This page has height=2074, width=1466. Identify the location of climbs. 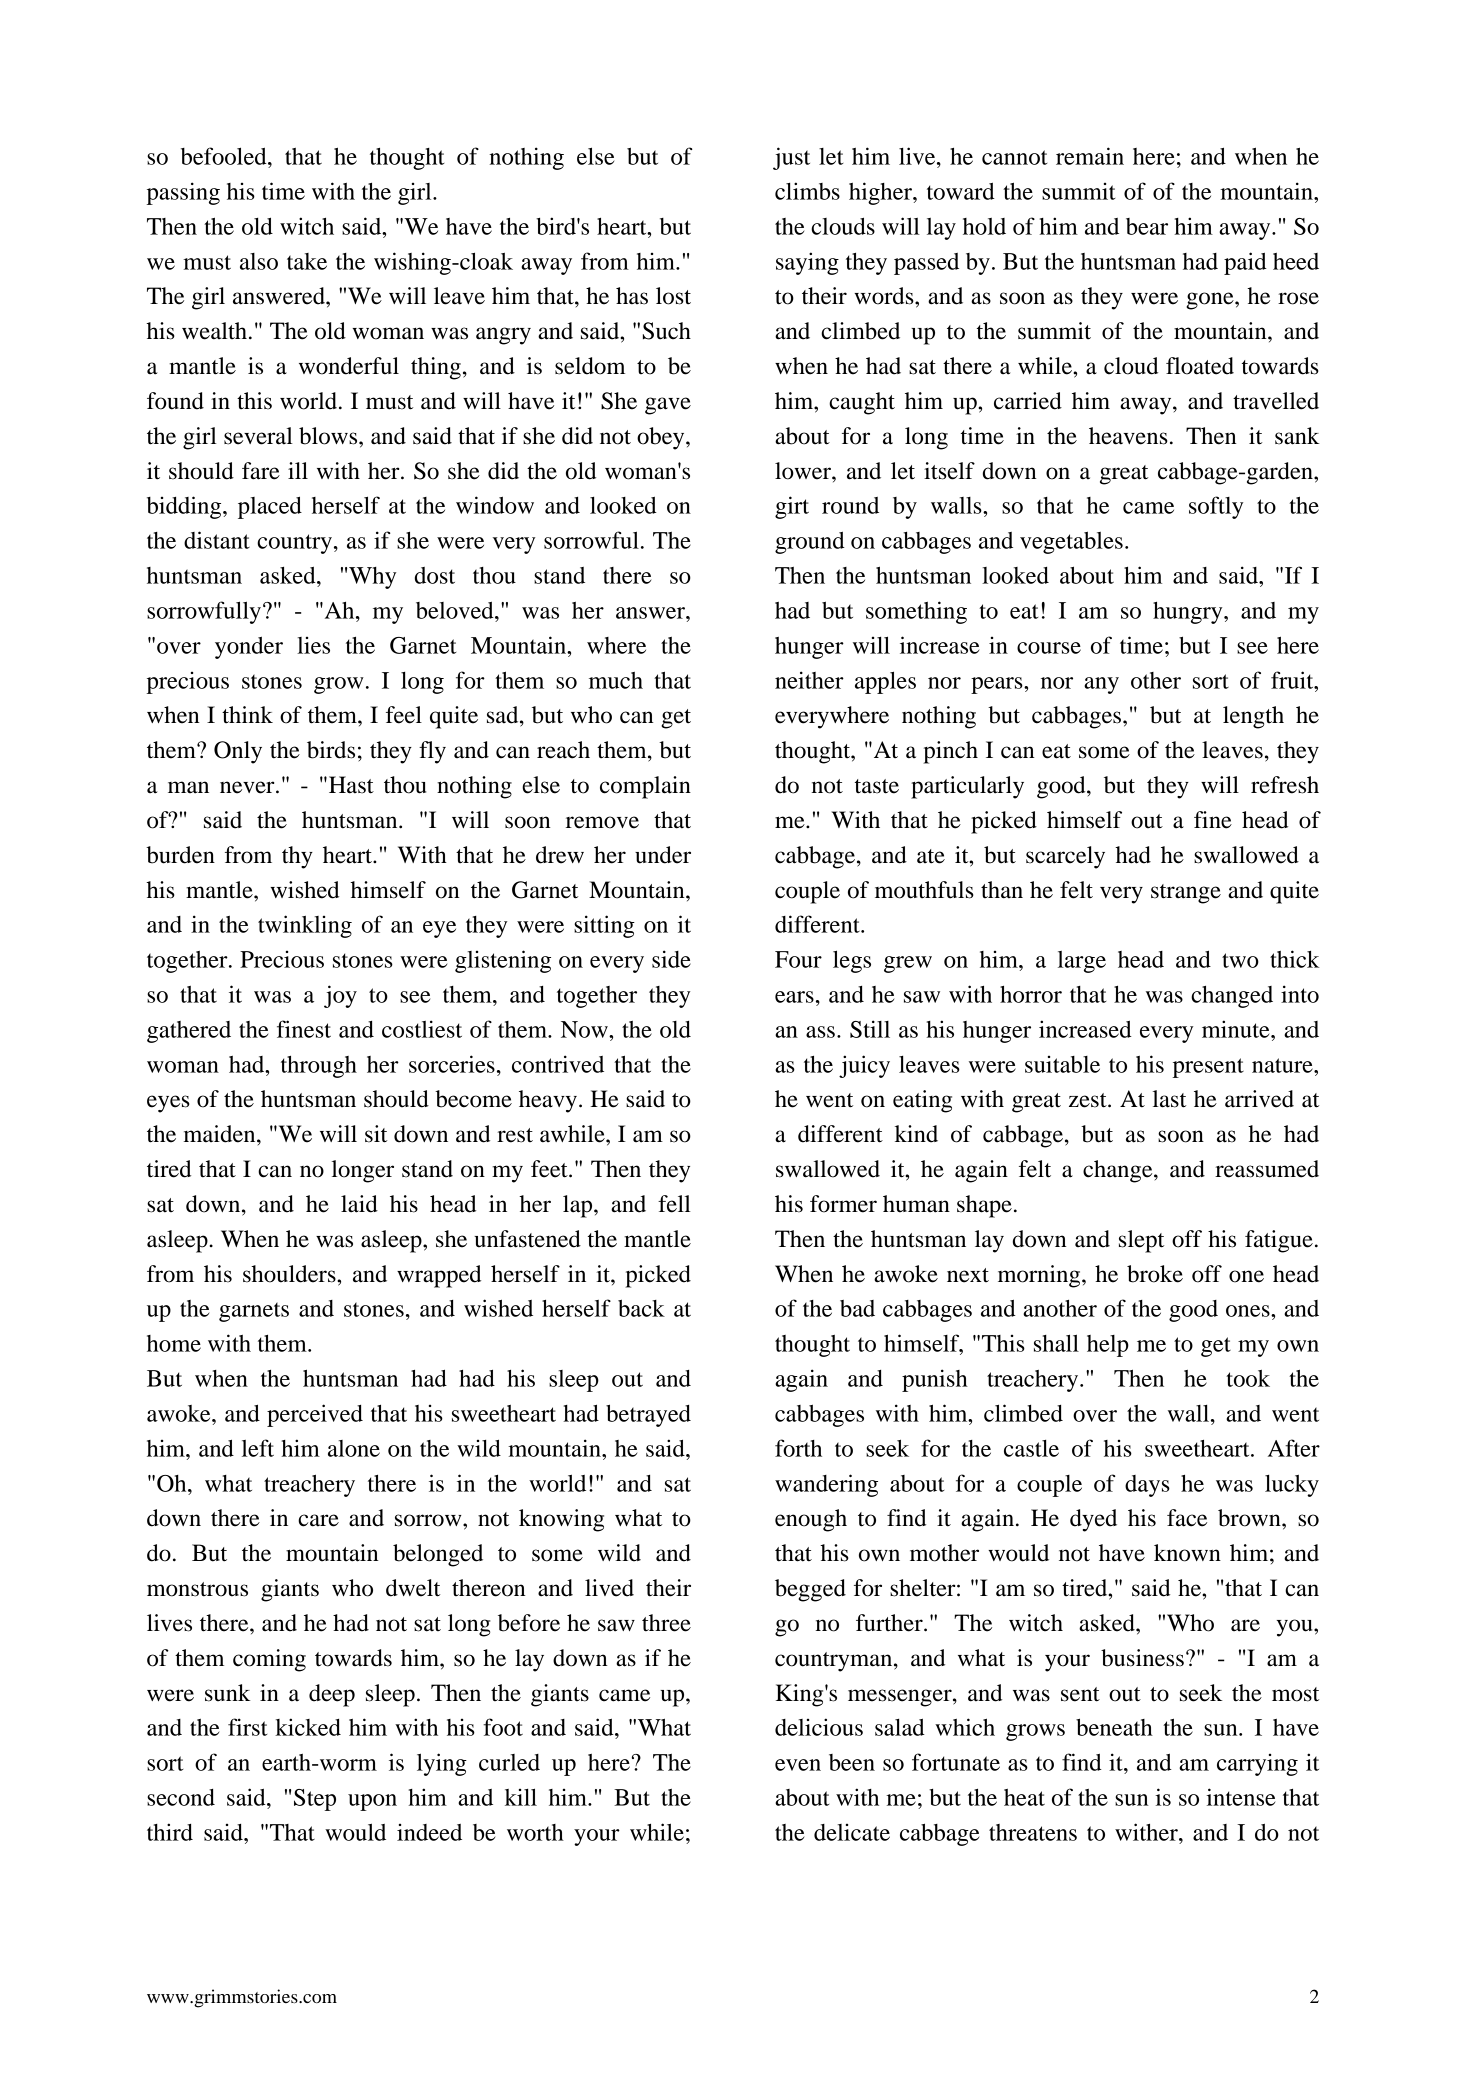
(807, 191).
